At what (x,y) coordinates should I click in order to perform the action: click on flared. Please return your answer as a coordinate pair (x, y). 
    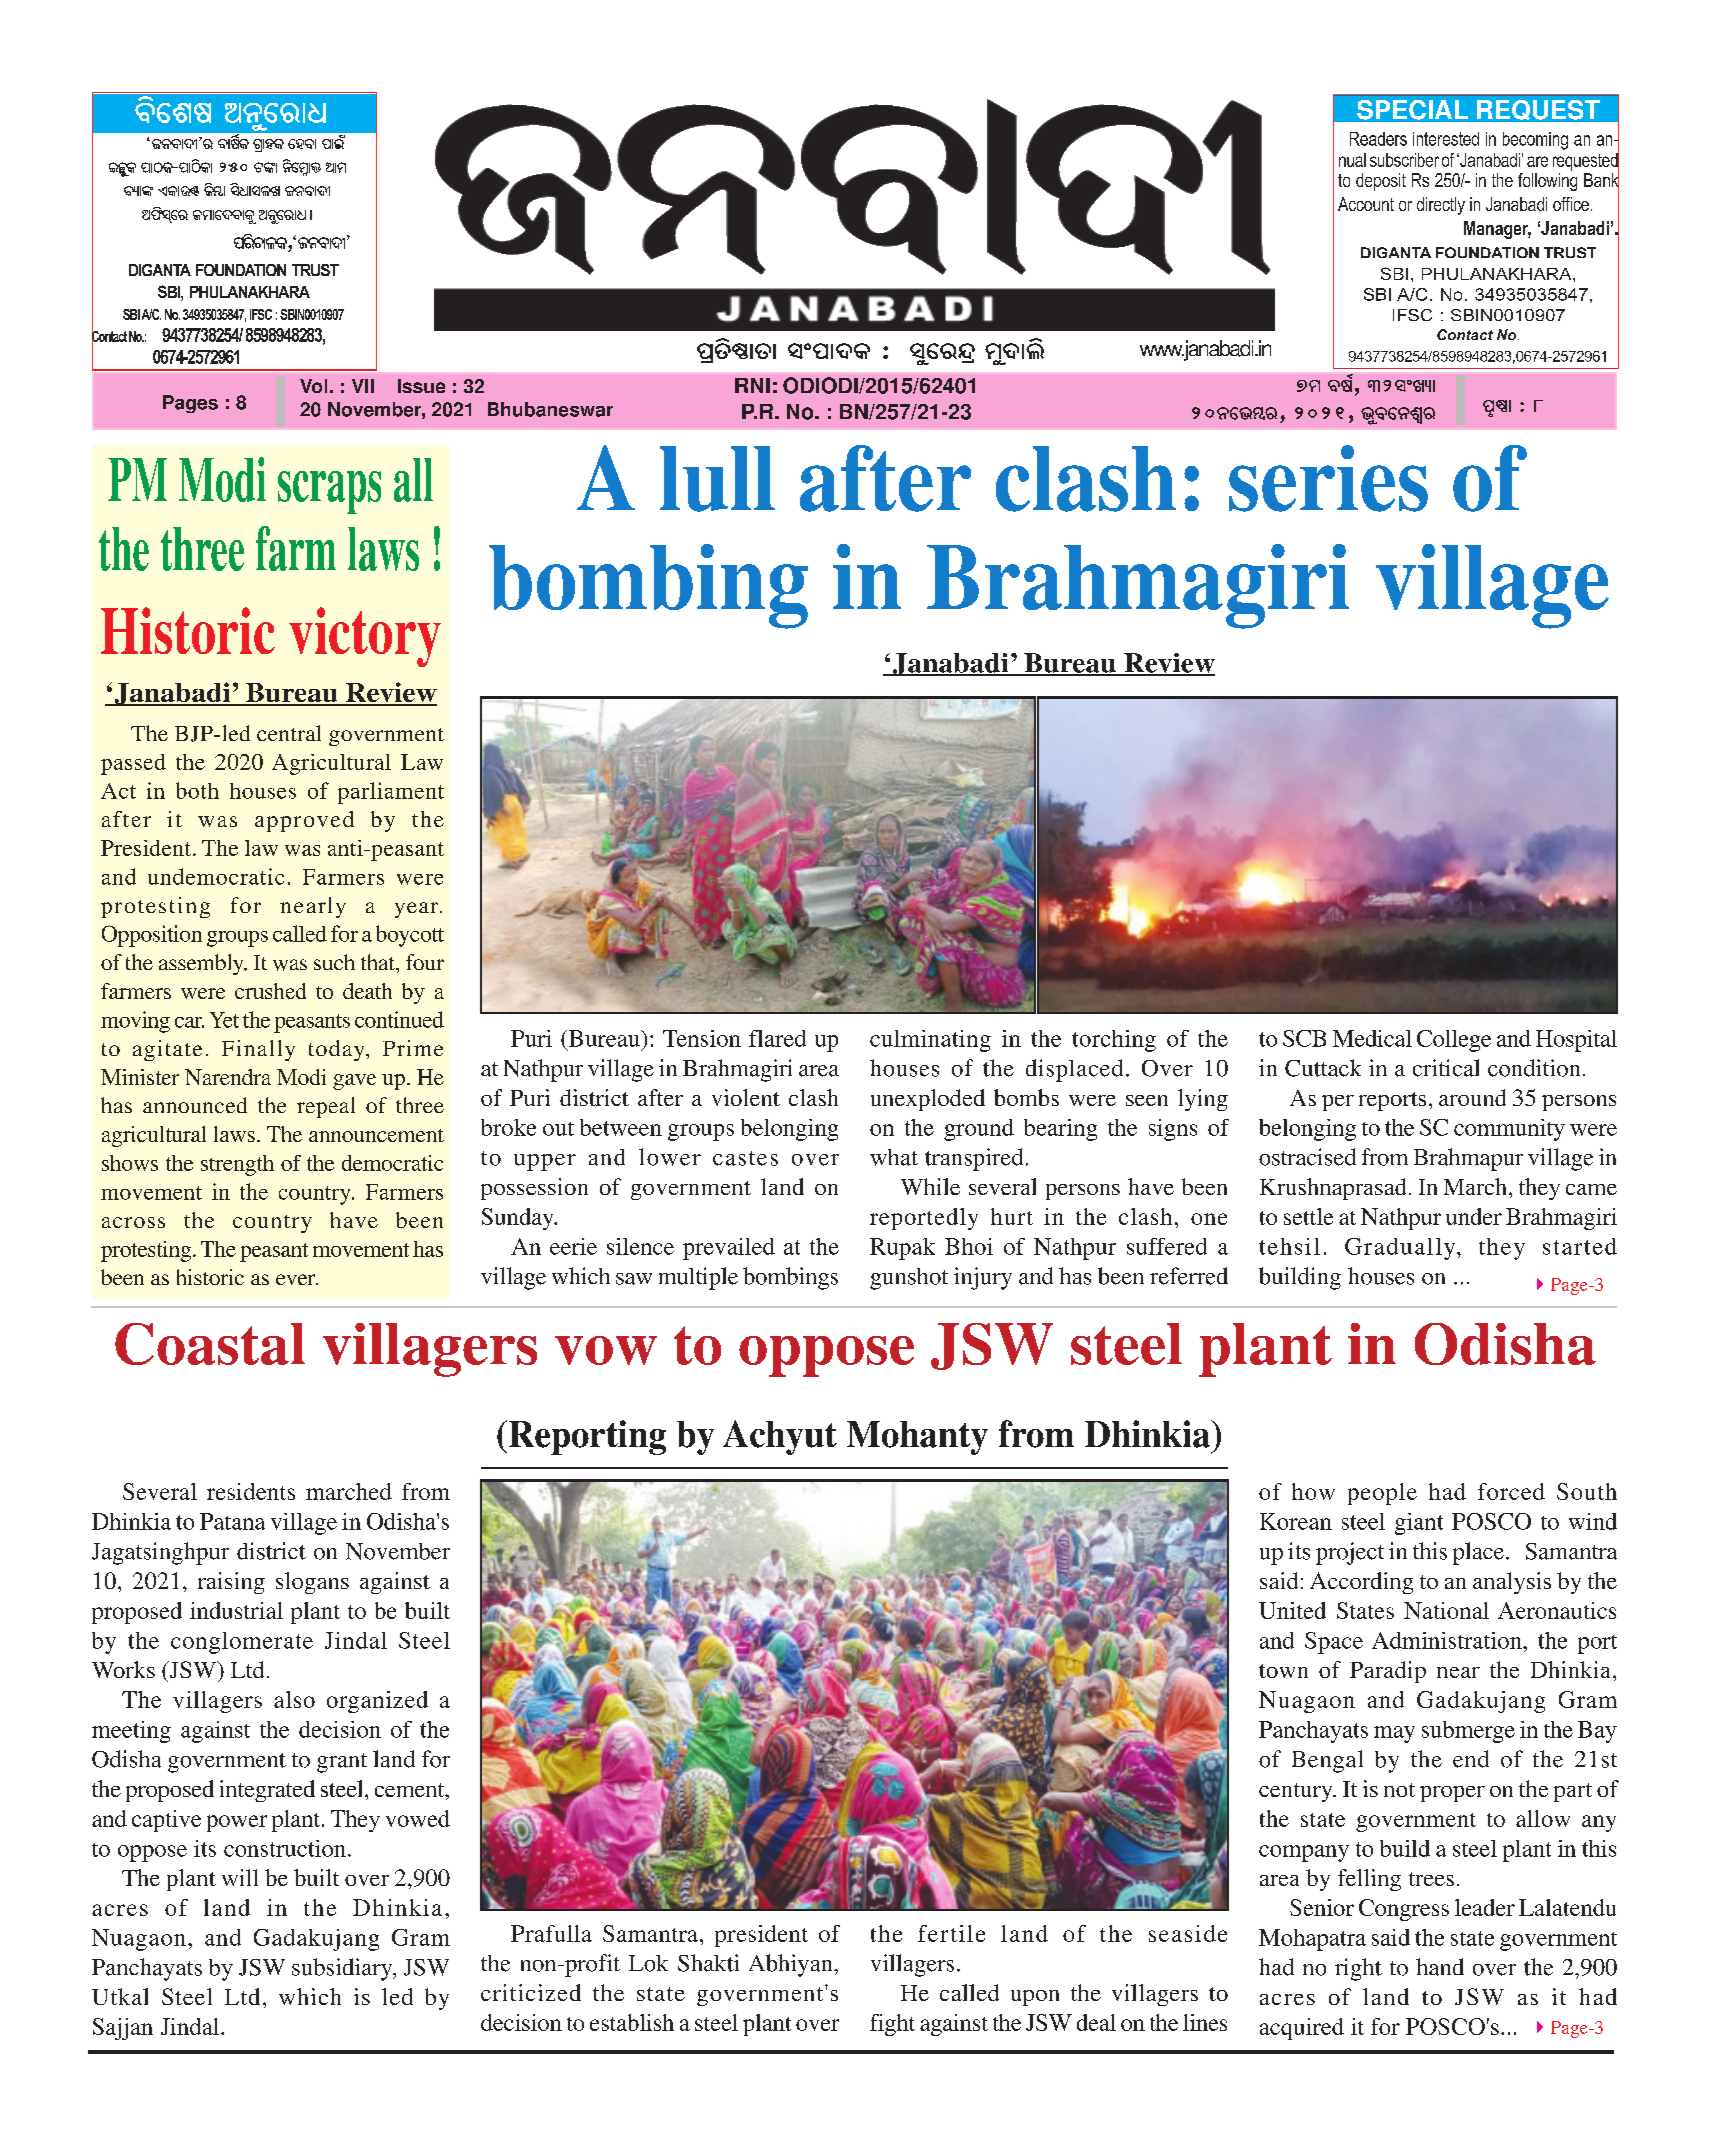
    Looking at the image, I should click on (777, 1038).
